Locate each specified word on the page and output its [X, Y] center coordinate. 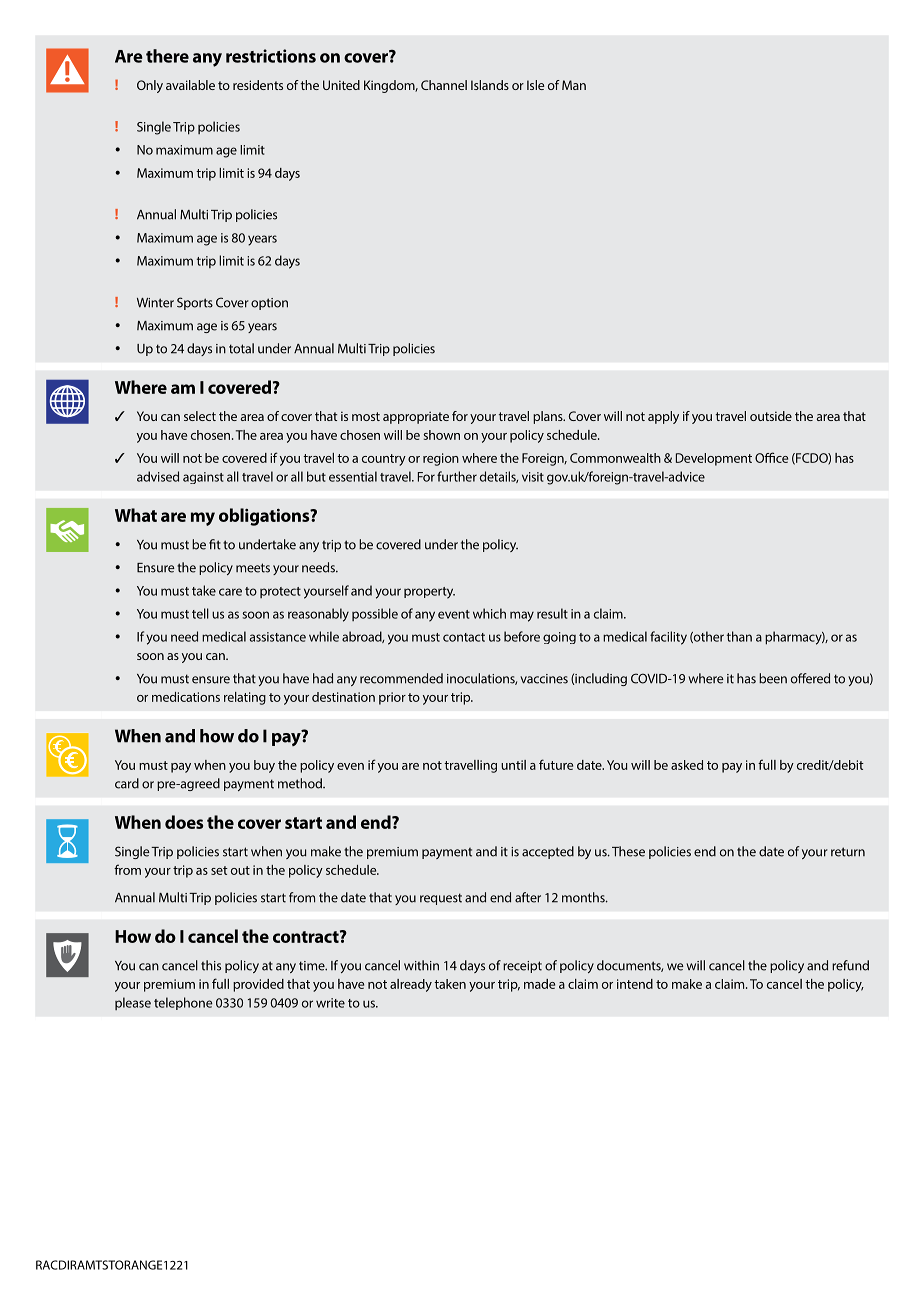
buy [264, 766]
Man [574, 85]
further [457, 476]
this [211, 965]
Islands [490, 85]
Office [771, 457]
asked [687, 765]
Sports [195, 303]
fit [215, 544]
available [190, 85]
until [513, 765]
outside [771, 416]
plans [549, 417]
